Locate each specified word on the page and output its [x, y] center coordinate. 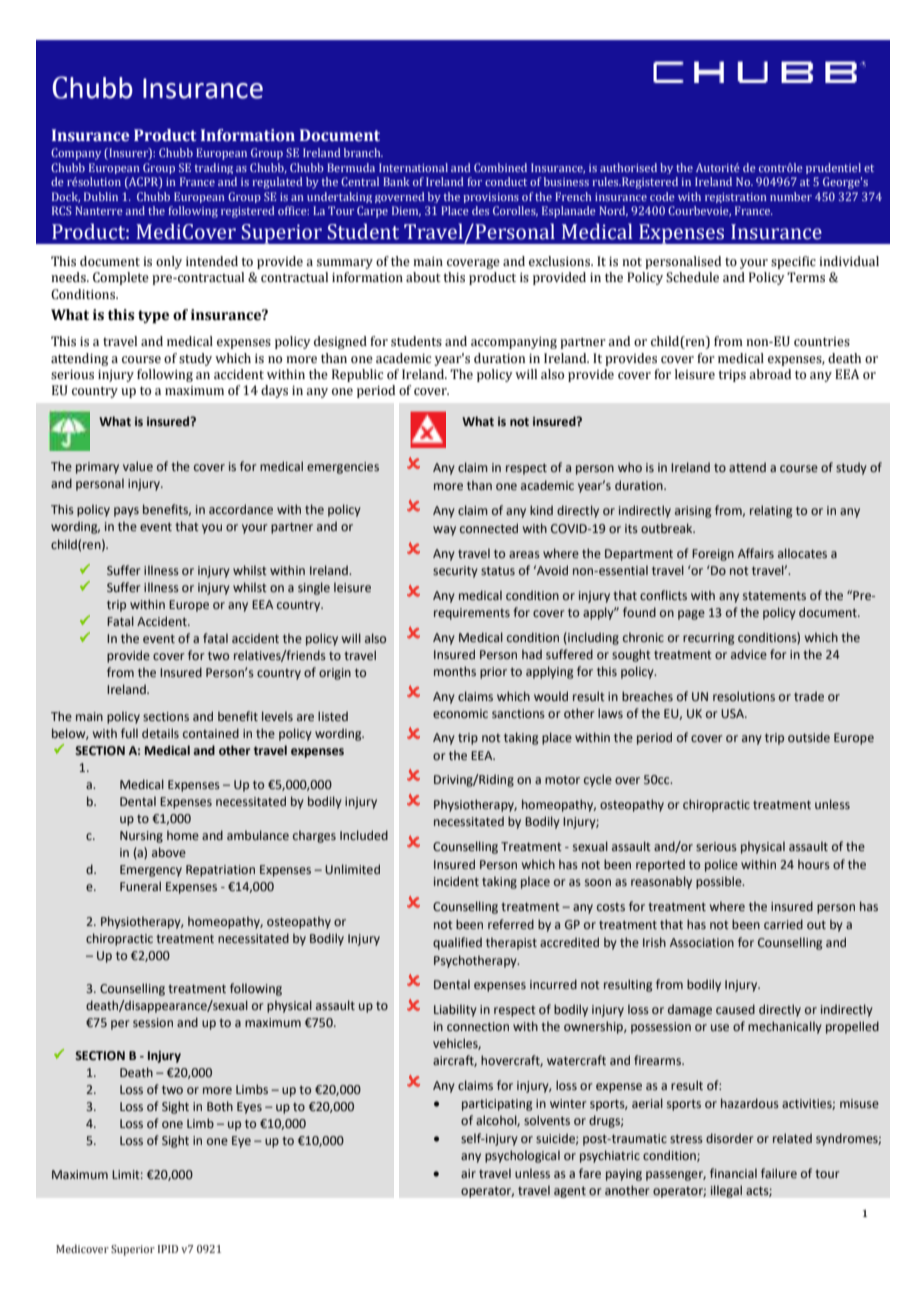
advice [749, 654]
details [160, 733]
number [791, 196]
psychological [522, 1156]
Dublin [101, 196]
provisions [491, 198]
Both [220, 1106]
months [455, 671]
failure [779, 1173]
